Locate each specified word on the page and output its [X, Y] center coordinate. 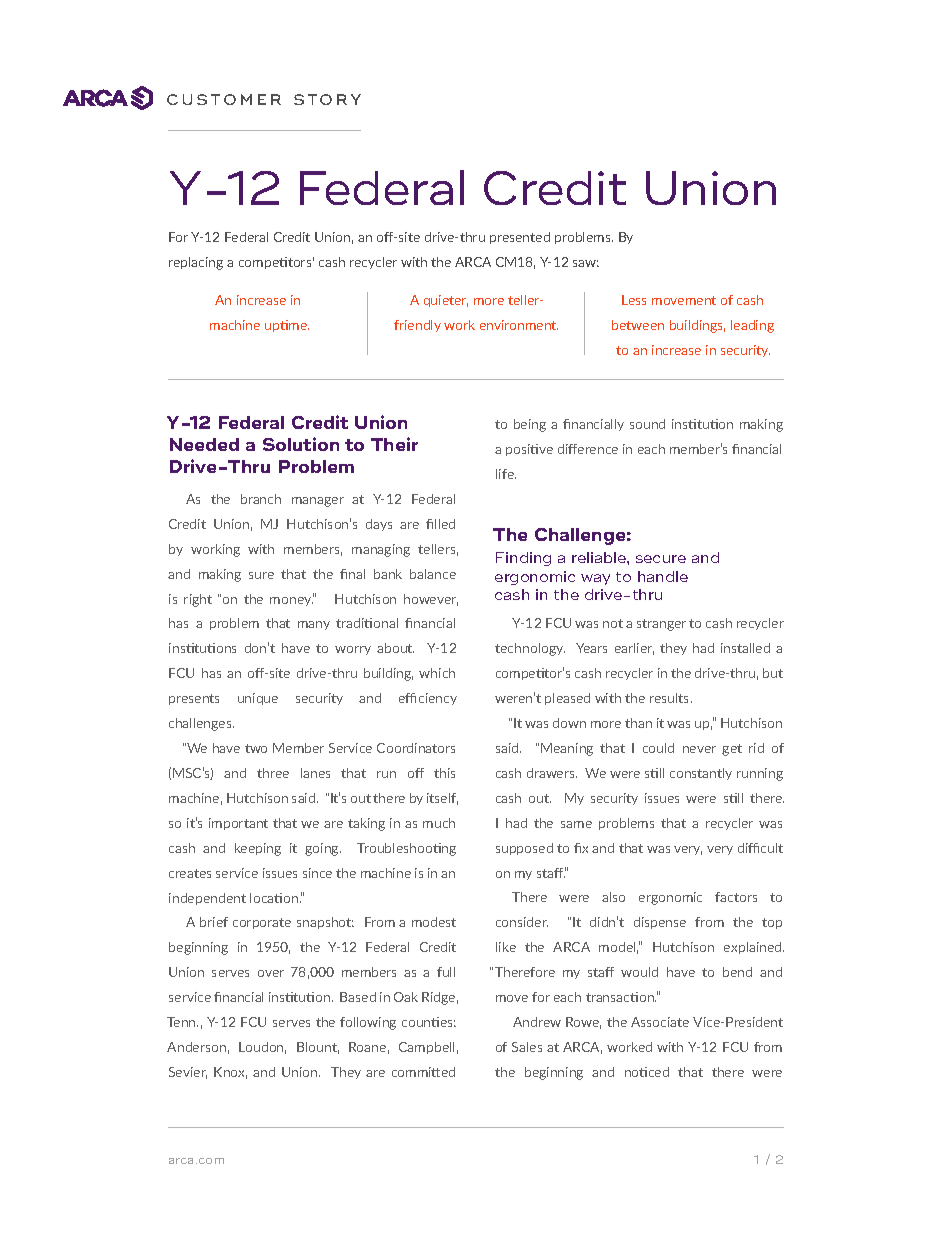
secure [661, 559]
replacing [196, 263]
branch [261, 499]
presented [520, 238]
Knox [230, 1073]
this [444, 773]
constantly [701, 774]
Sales [527, 1047]
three [273, 773]
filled [440, 524]
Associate [660, 1022]
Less [634, 300]
